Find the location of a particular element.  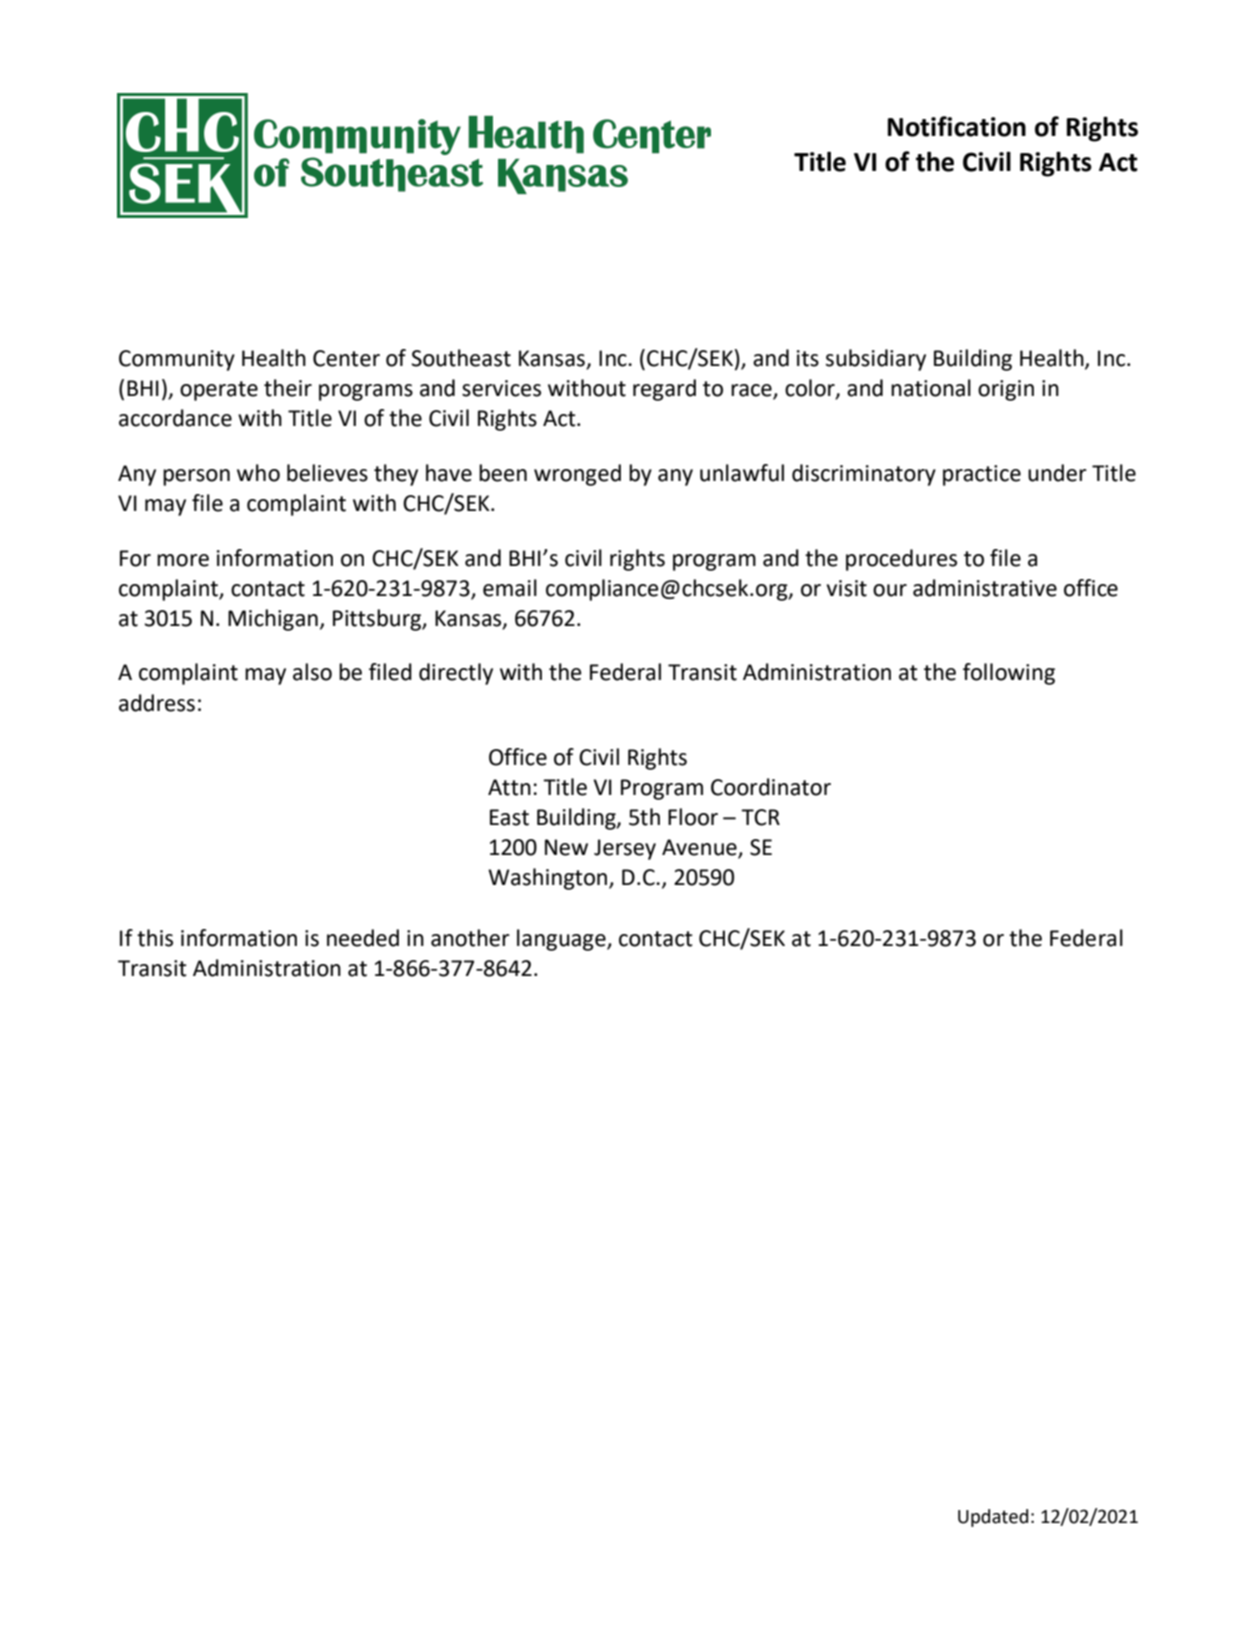

needed is located at coordinates (363, 938).
